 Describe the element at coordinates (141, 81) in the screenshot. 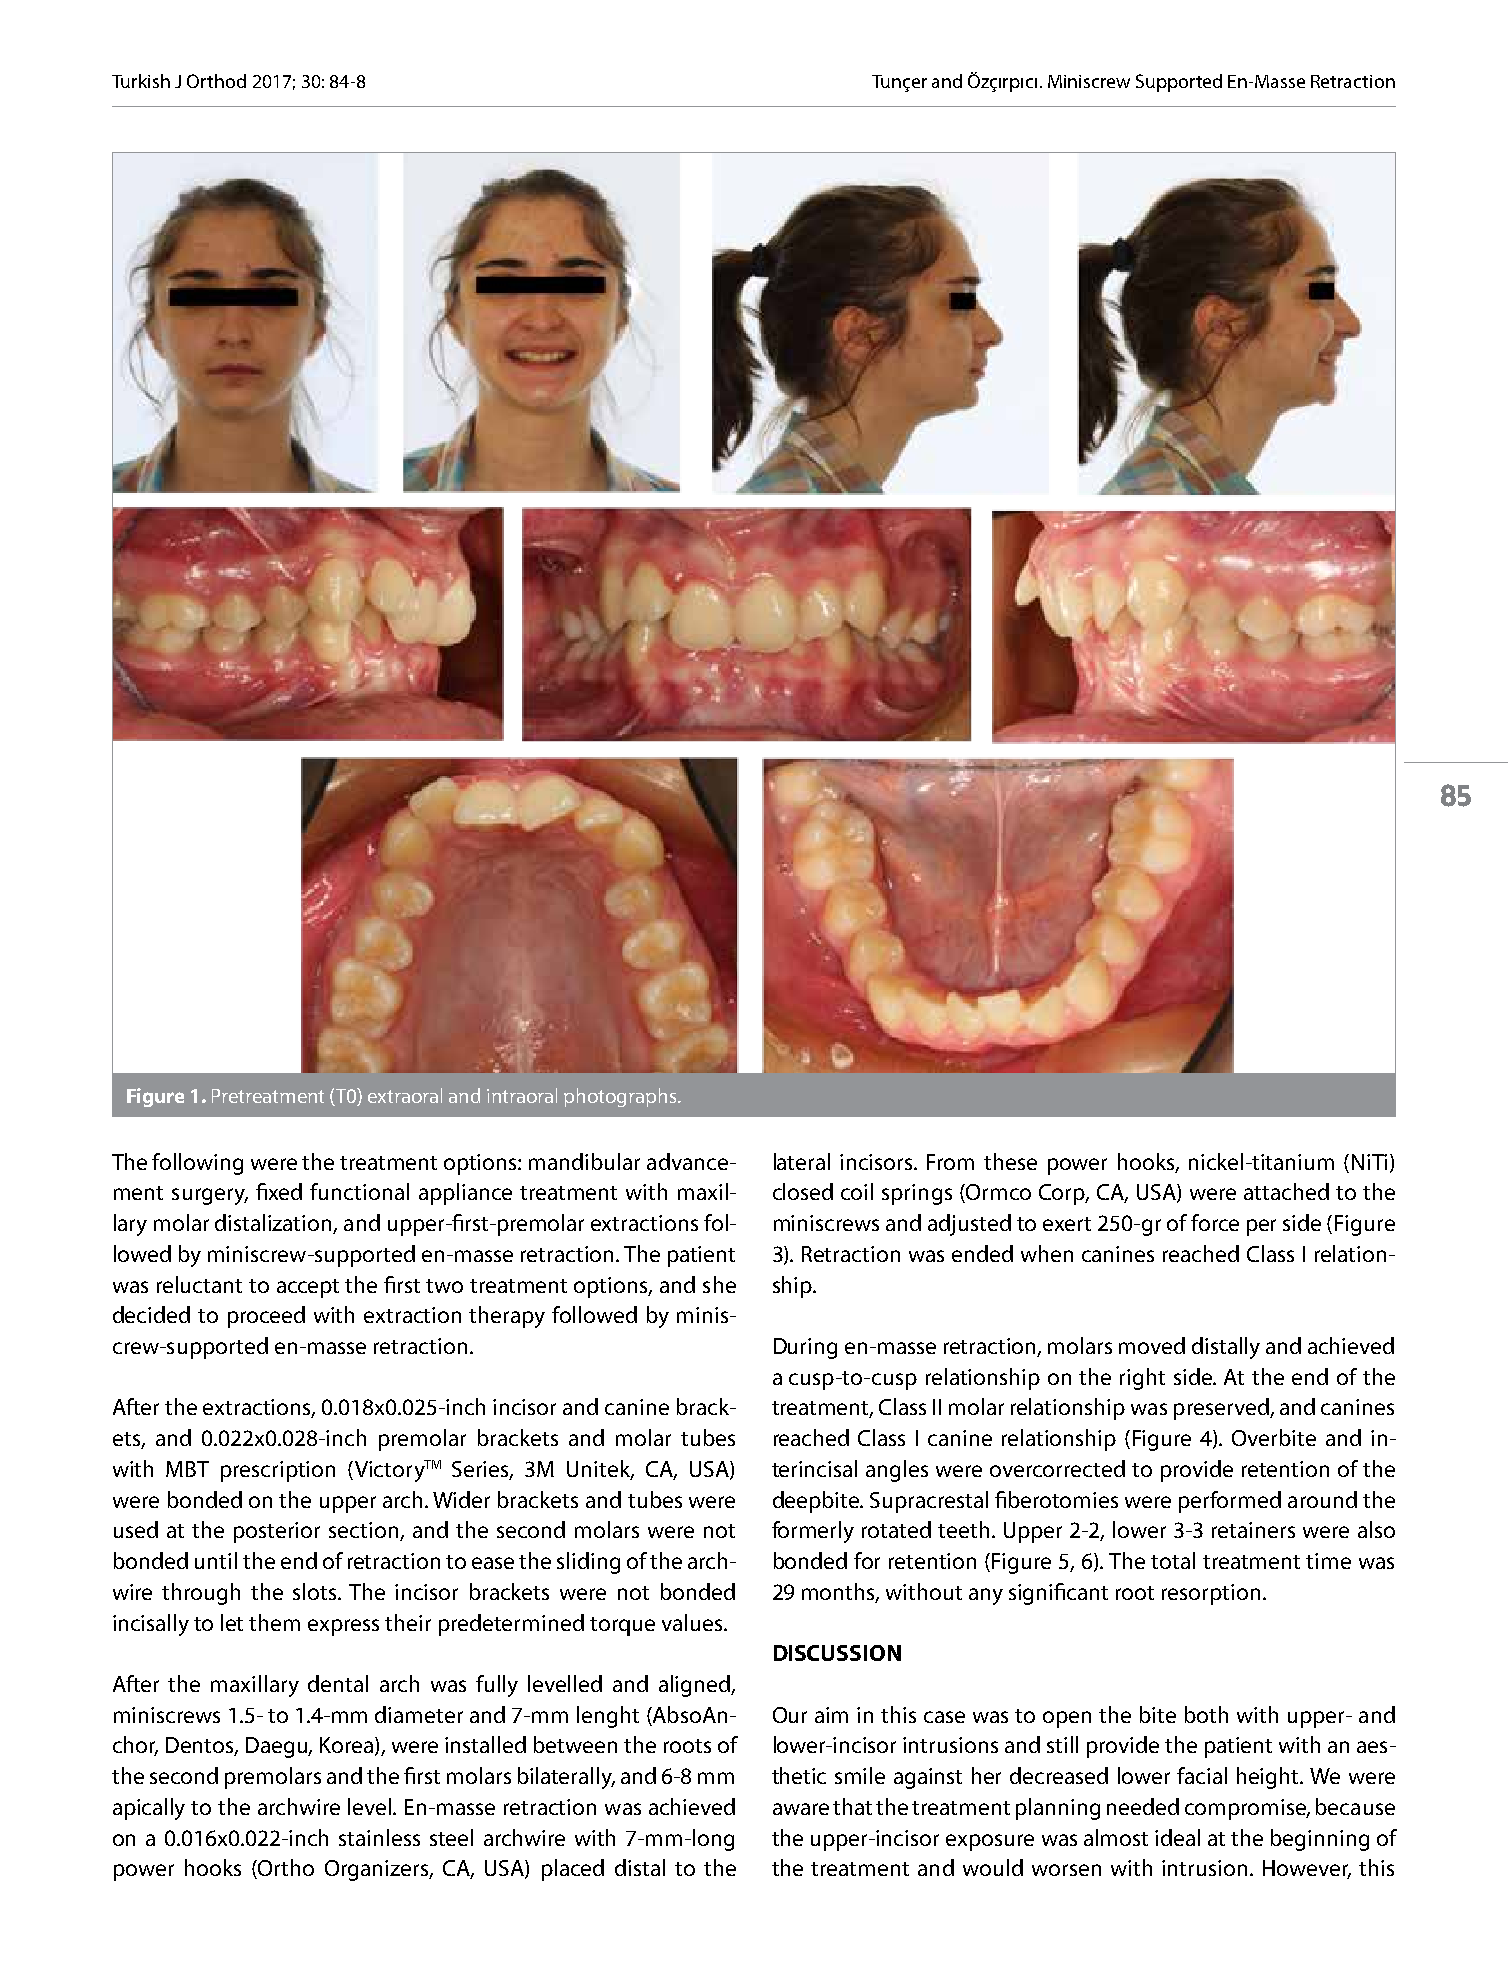

I see `Turkish` at that location.
